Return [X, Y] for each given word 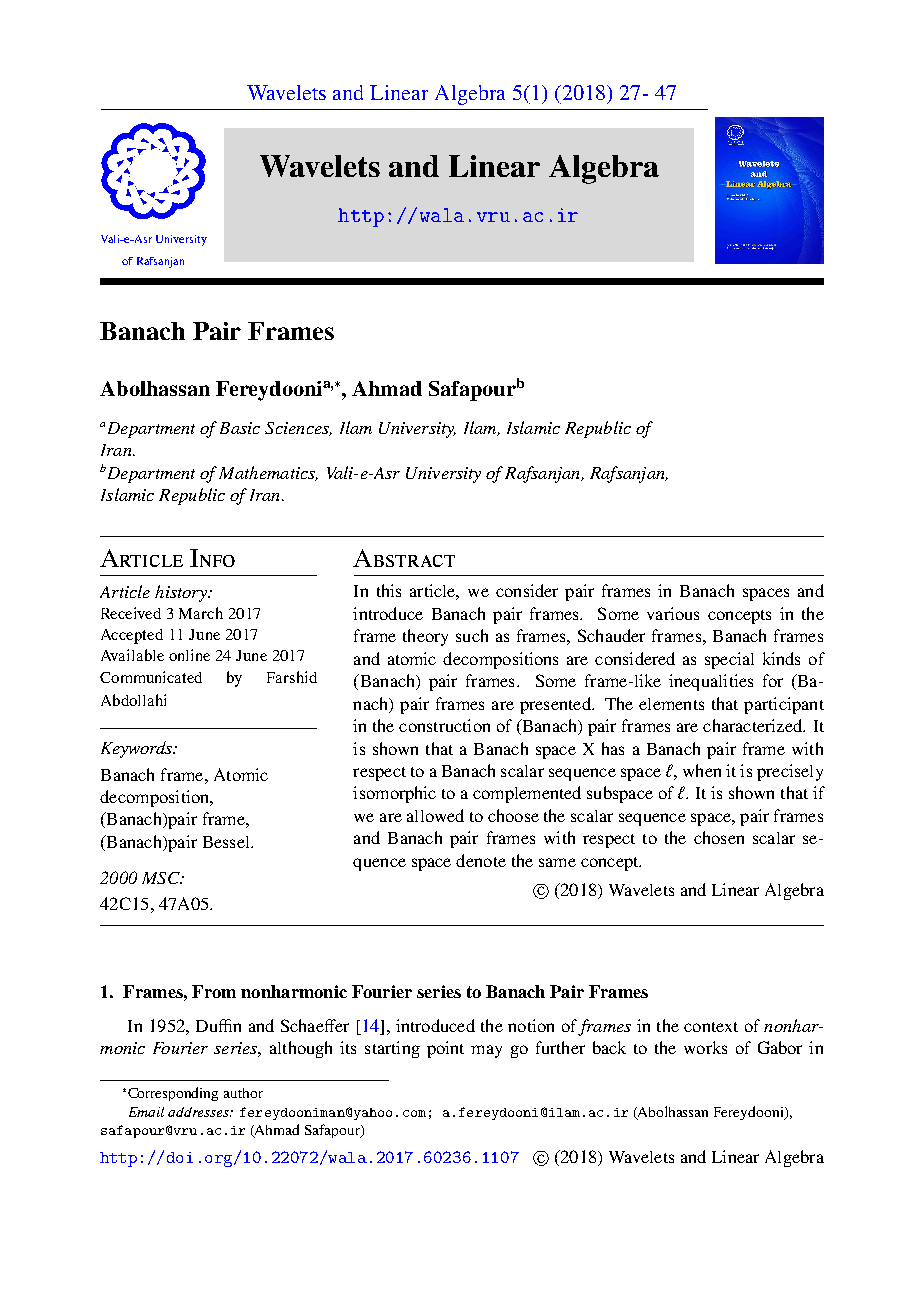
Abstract [404, 558]
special [729, 660]
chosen [719, 837]
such [472, 635]
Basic [240, 428]
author [243, 1093]
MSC [162, 878]
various [673, 613]
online [189, 655]
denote [481, 860]
